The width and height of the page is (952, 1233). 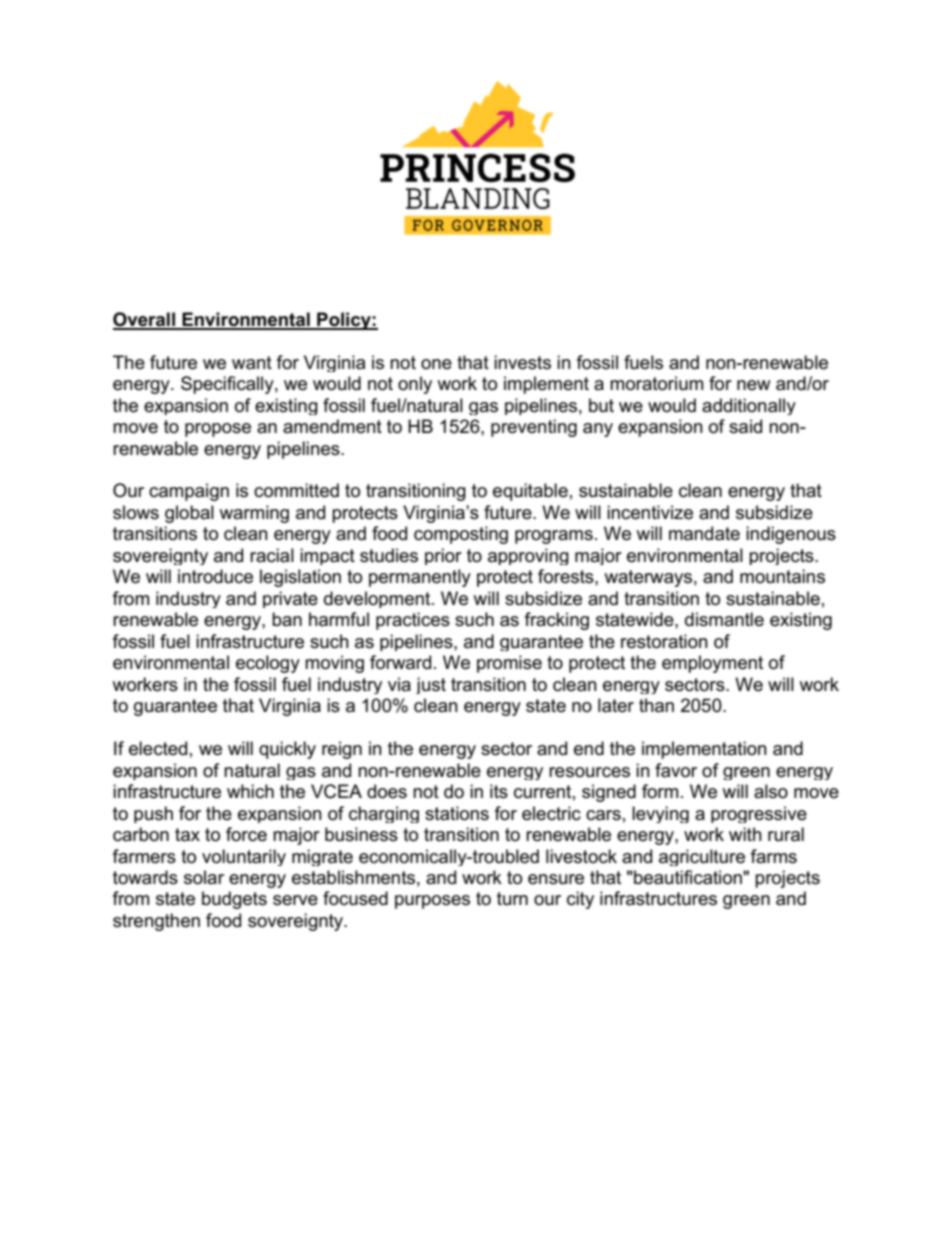 What do you see at coordinates (499, 791) in the page?
I see `its` at bounding box center [499, 791].
